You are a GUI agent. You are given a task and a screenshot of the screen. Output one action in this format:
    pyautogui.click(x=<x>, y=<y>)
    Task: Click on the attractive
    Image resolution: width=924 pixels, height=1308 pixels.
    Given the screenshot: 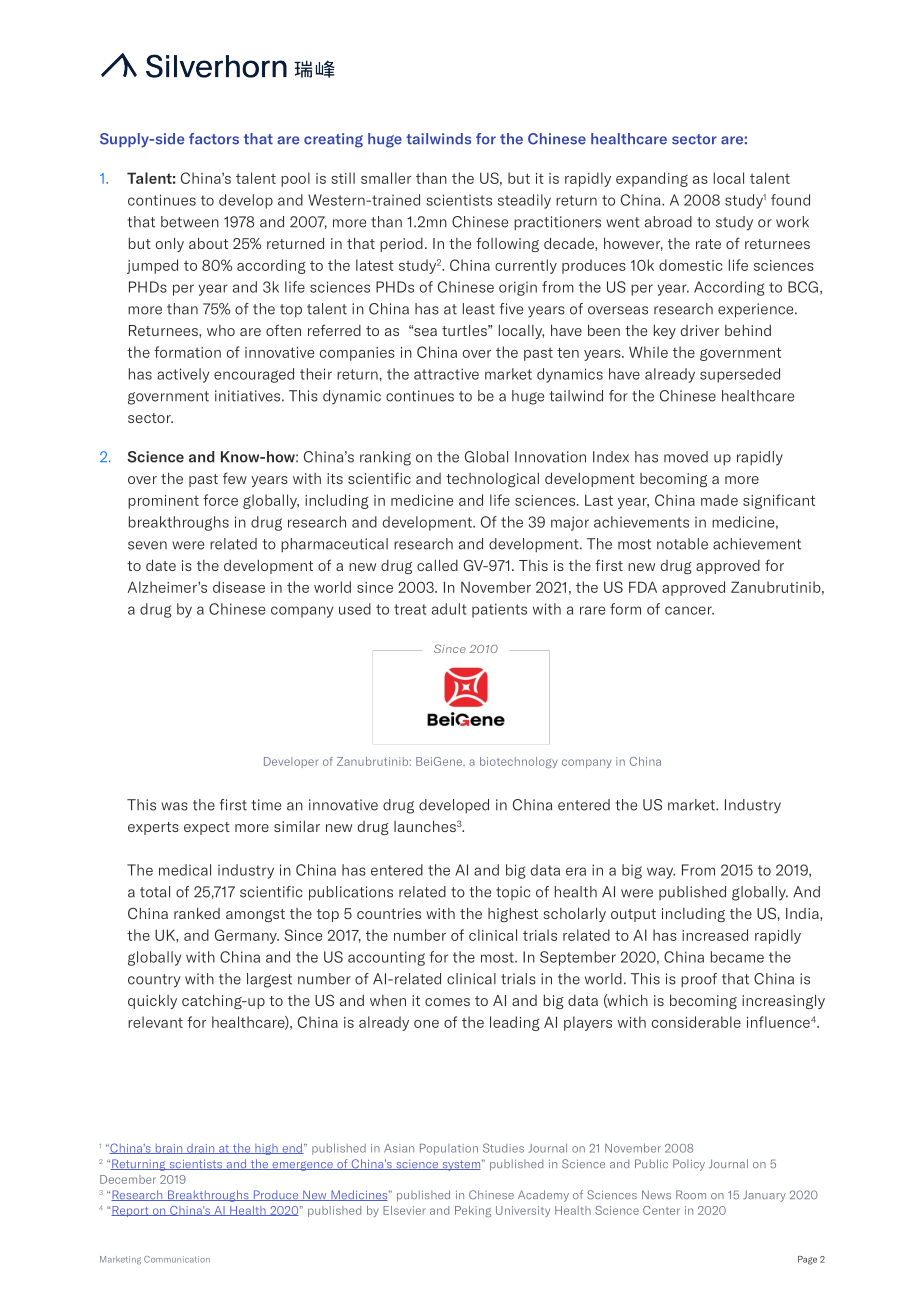 What is the action you would take?
    pyautogui.click(x=446, y=374)
